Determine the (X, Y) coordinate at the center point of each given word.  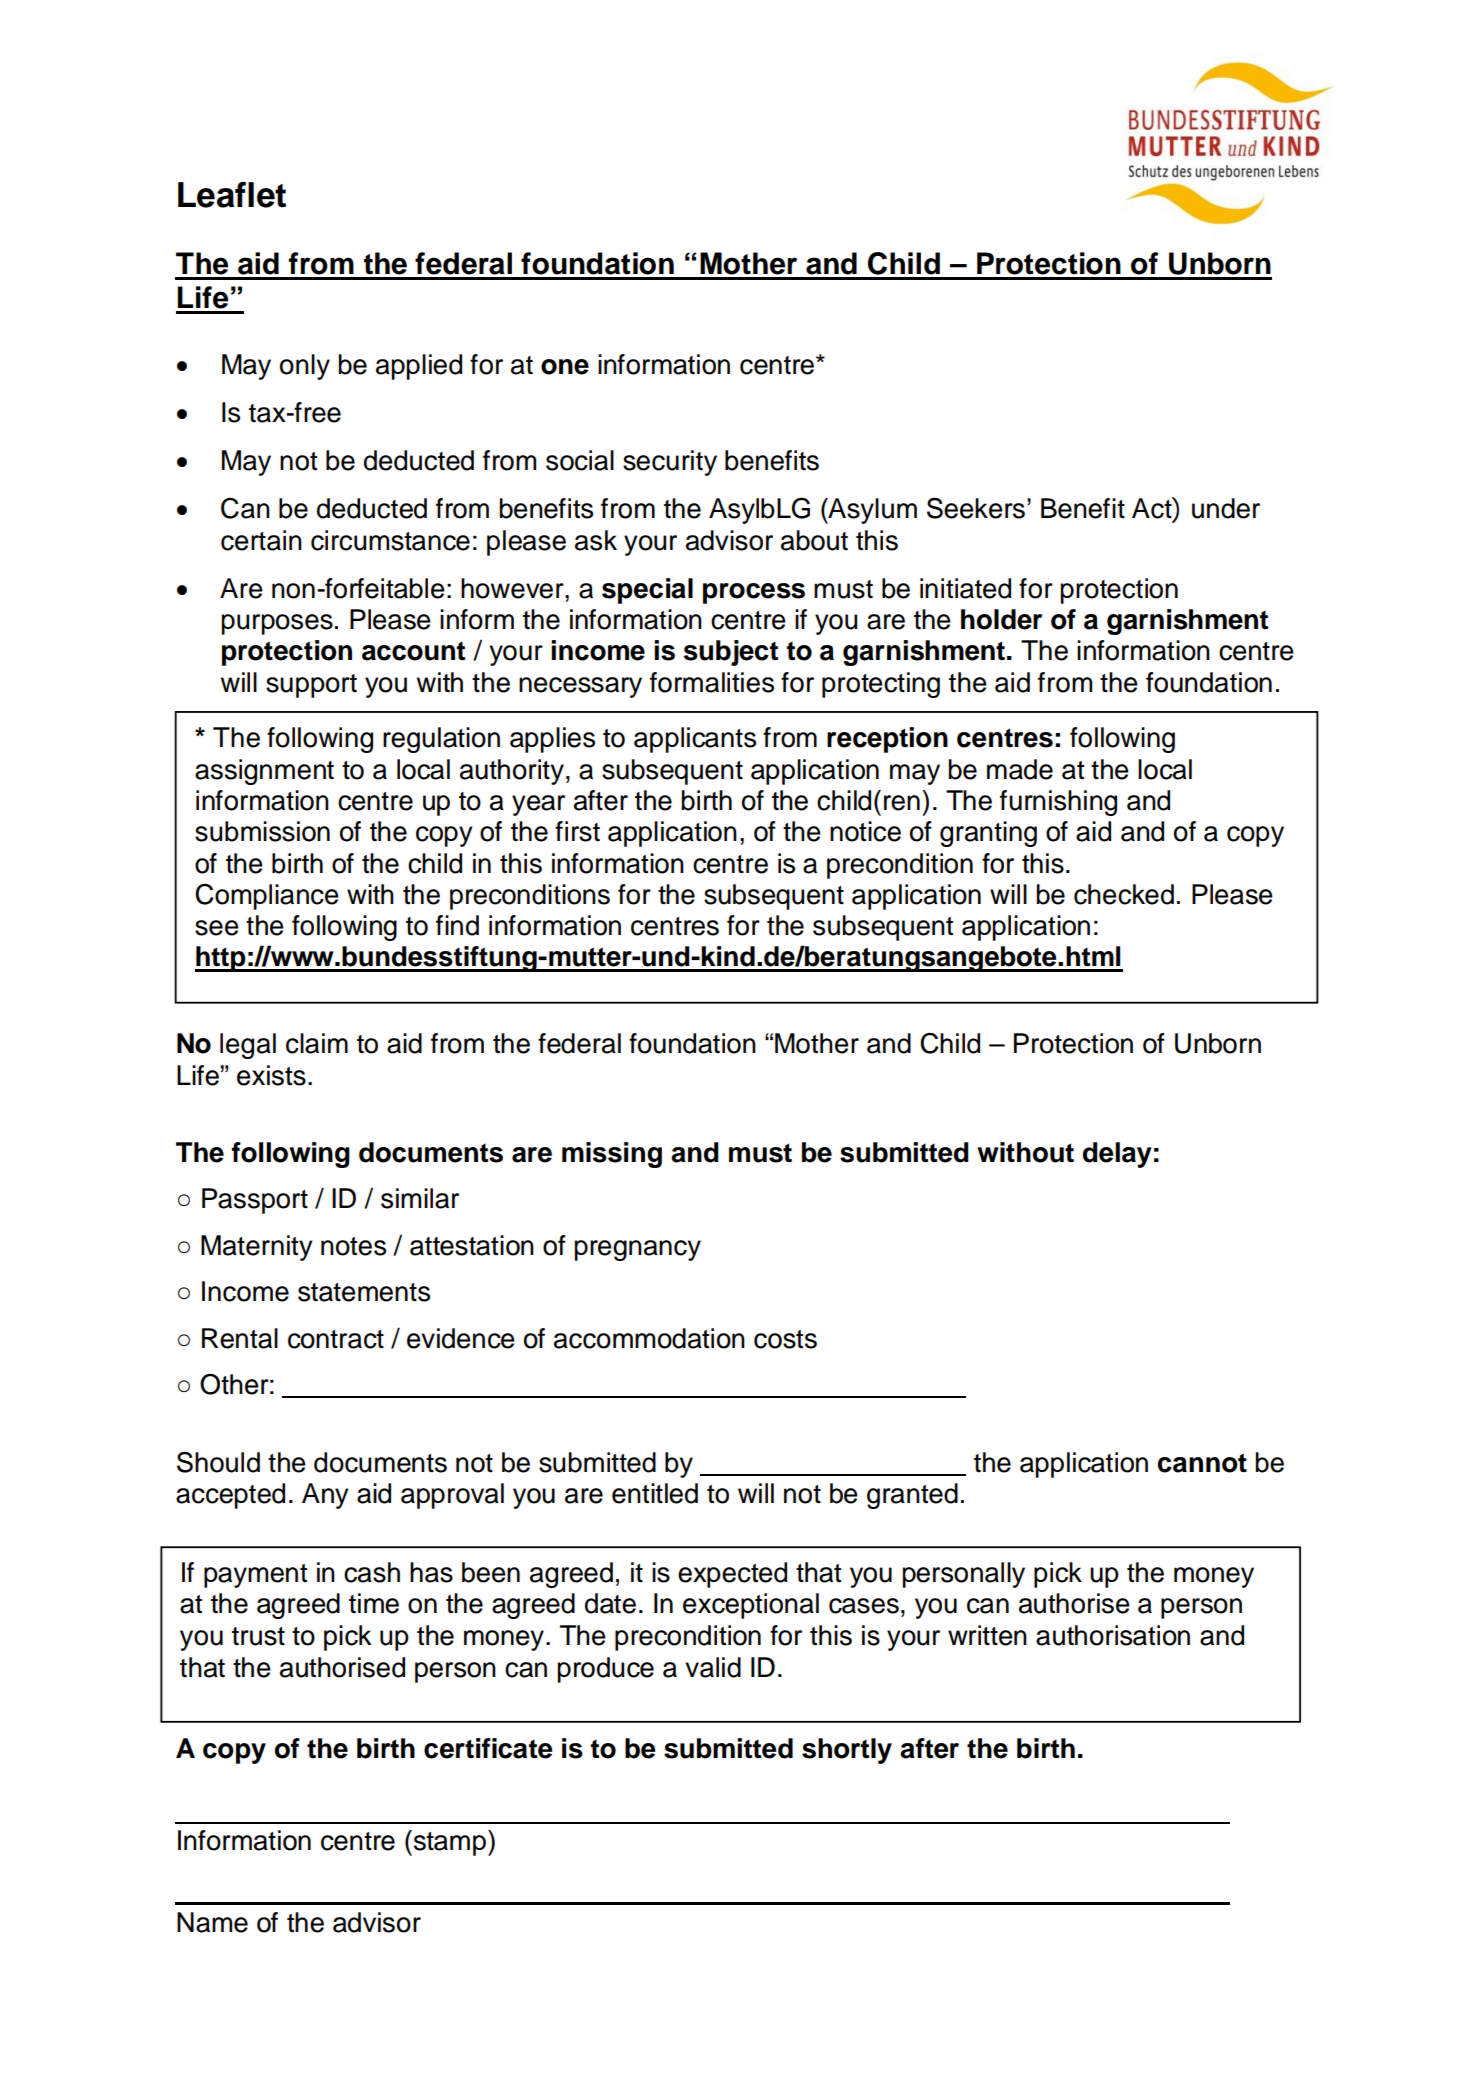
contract (336, 1339)
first (577, 831)
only (305, 367)
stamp (450, 1843)
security (670, 463)
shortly (847, 1751)
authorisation (1113, 1635)
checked (1124, 894)
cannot (1202, 1463)
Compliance (267, 897)
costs (785, 1339)
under (1226, 508)
